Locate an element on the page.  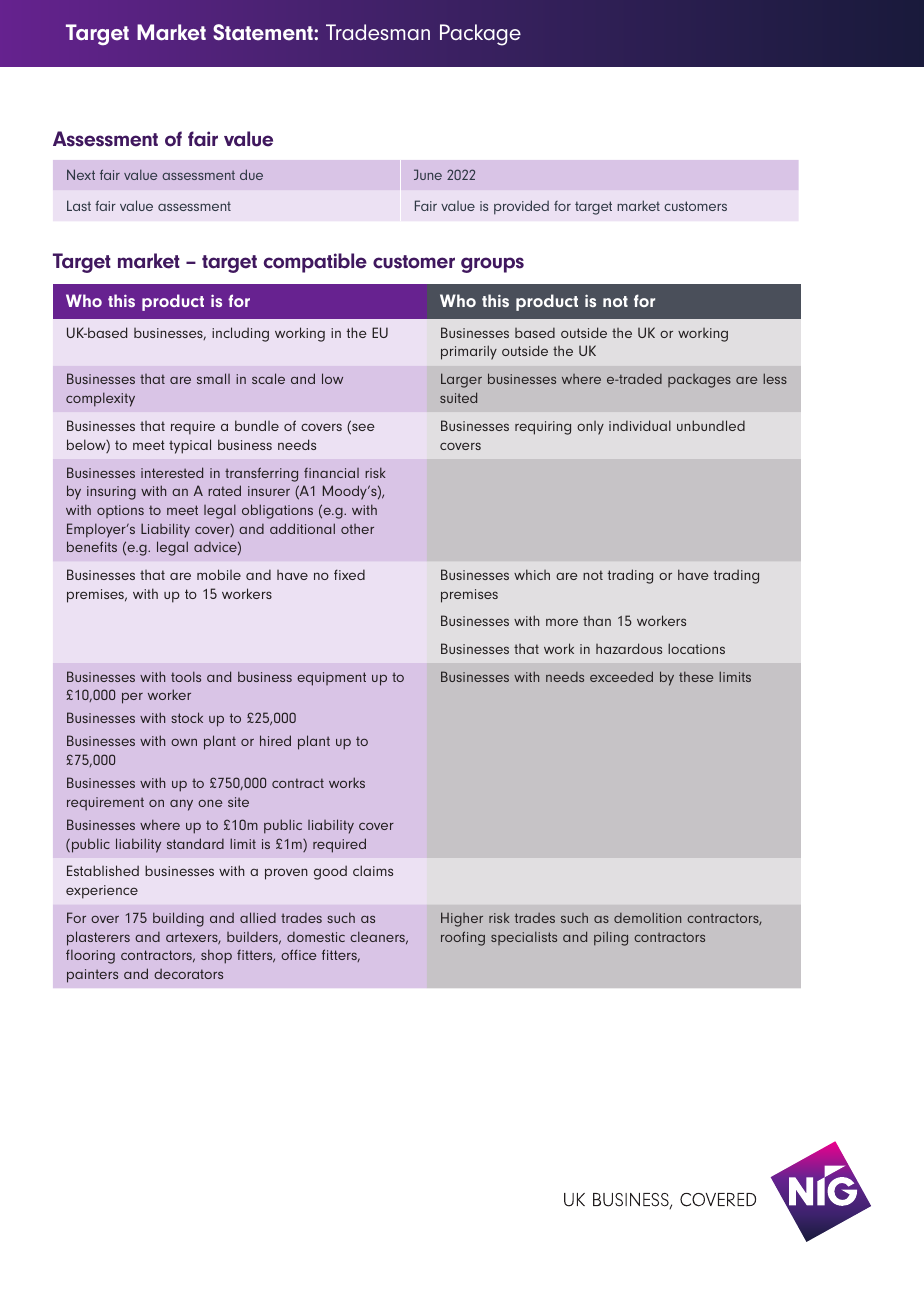
locations is located at coordinates (696, 648).
